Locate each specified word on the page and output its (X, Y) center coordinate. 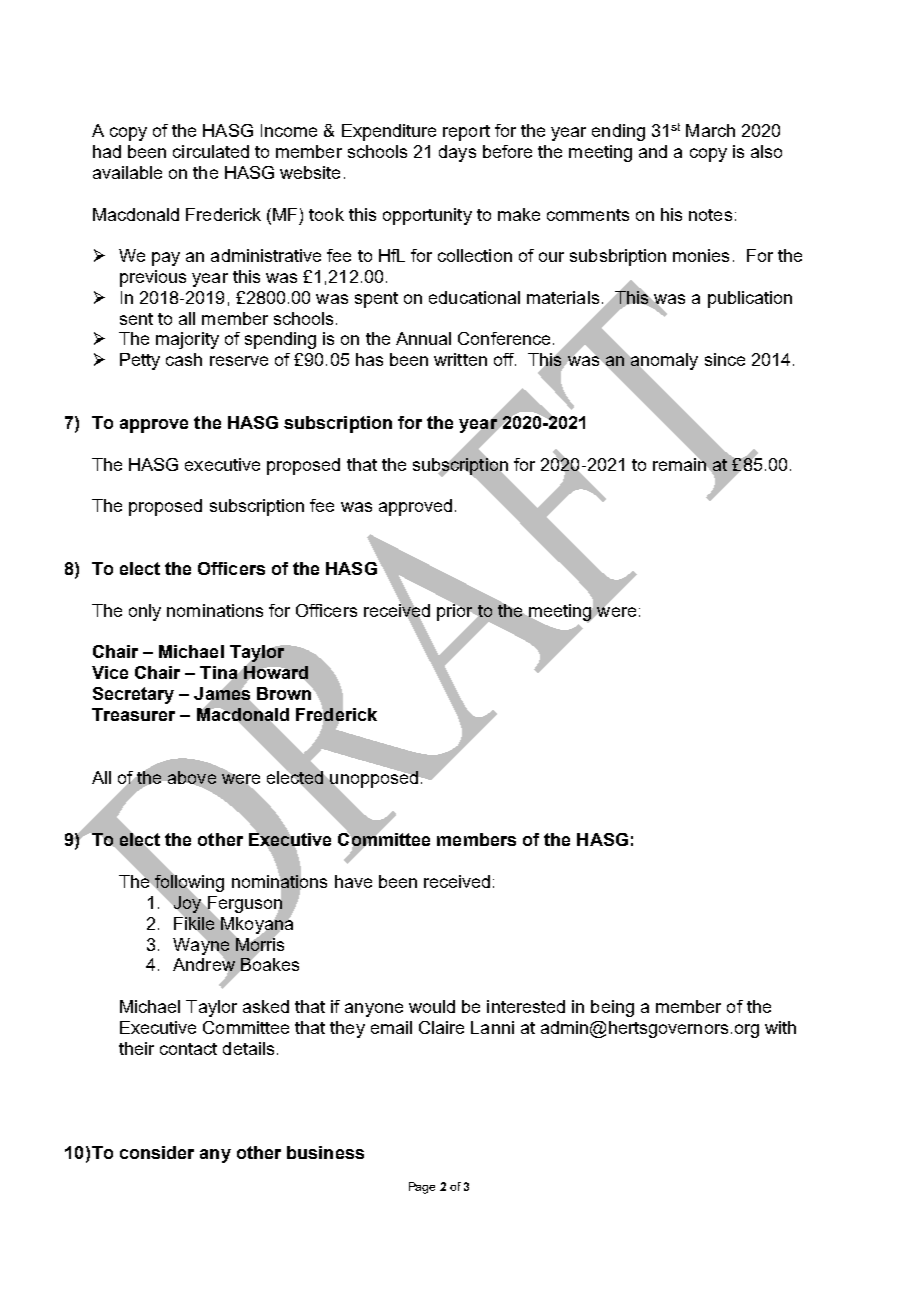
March (710, 130)
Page (422, 1188)
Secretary (133, 695)
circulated (211, 151)
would (432, 1006)
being (612, 1008)
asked (266, 1006)
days (457, 153)
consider (157, 1152)
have (353, 881)
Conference (504, 338)
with (780, 1027)
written (460, 359)
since (725, 359)
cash (184, 359)
